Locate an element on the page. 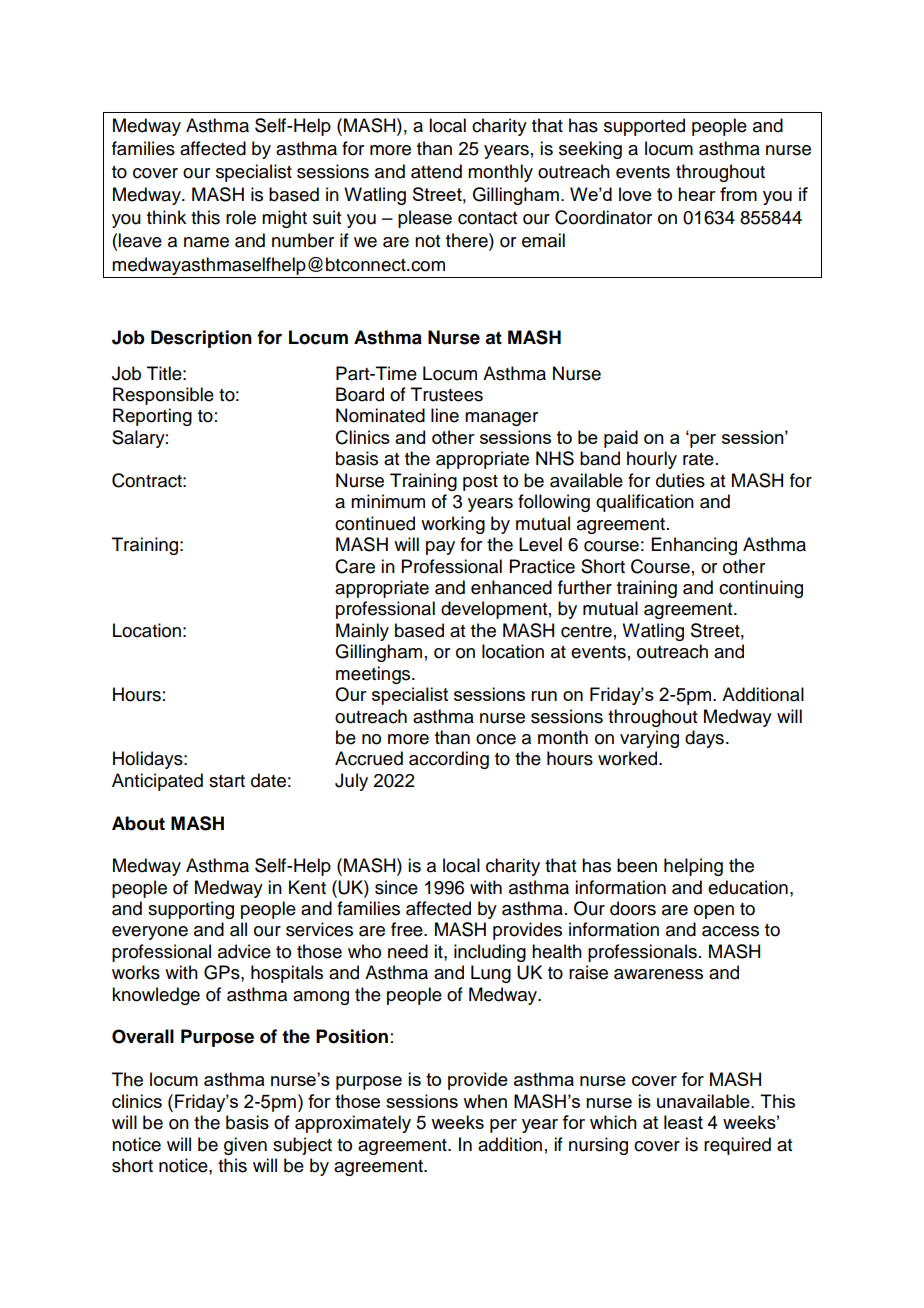  given is located at coordinates (245, 1146).
